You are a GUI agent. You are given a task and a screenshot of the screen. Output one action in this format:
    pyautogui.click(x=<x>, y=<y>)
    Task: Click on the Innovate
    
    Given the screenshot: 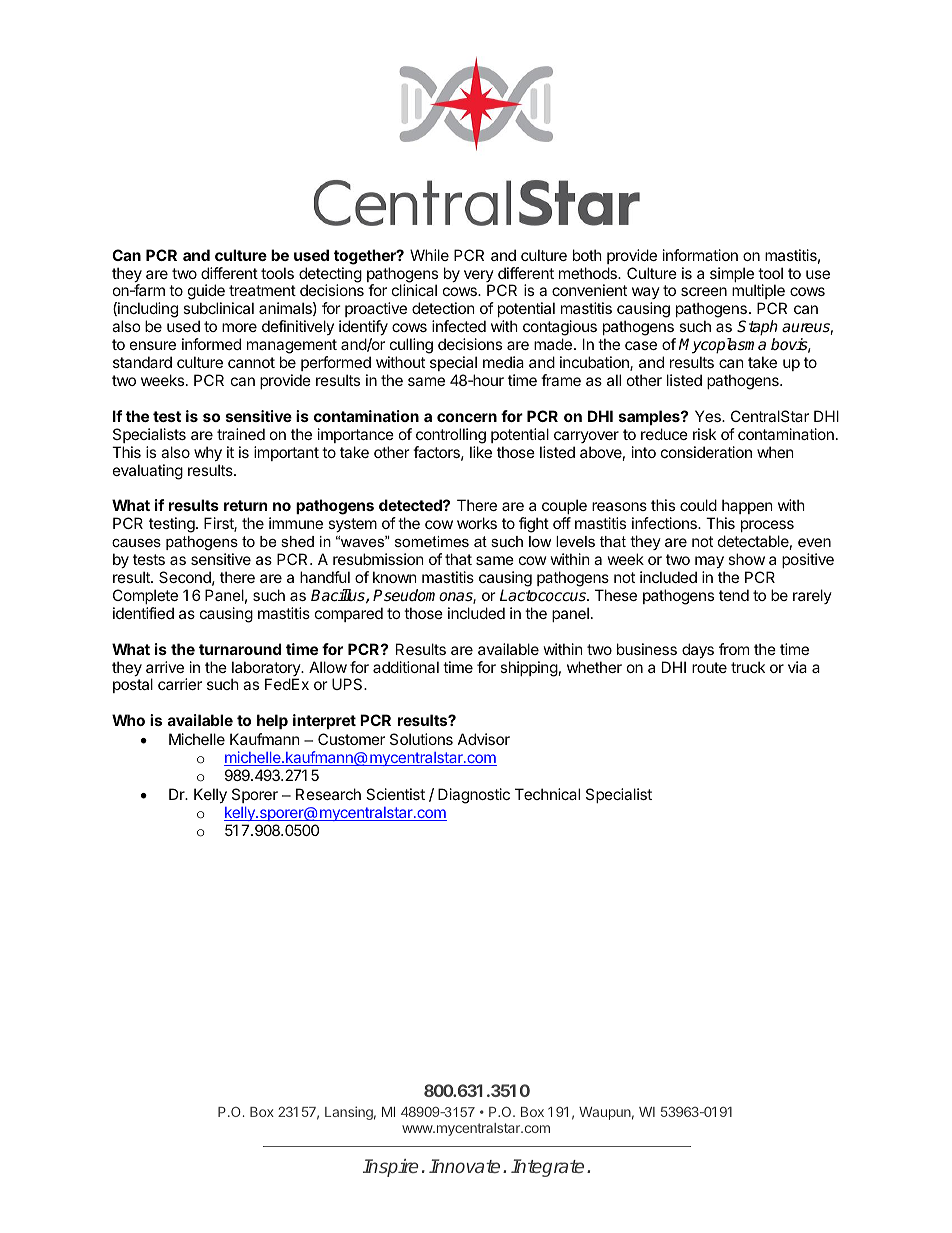 What is the action you would take?
    pyautogui.click(x=464, y=1166)
